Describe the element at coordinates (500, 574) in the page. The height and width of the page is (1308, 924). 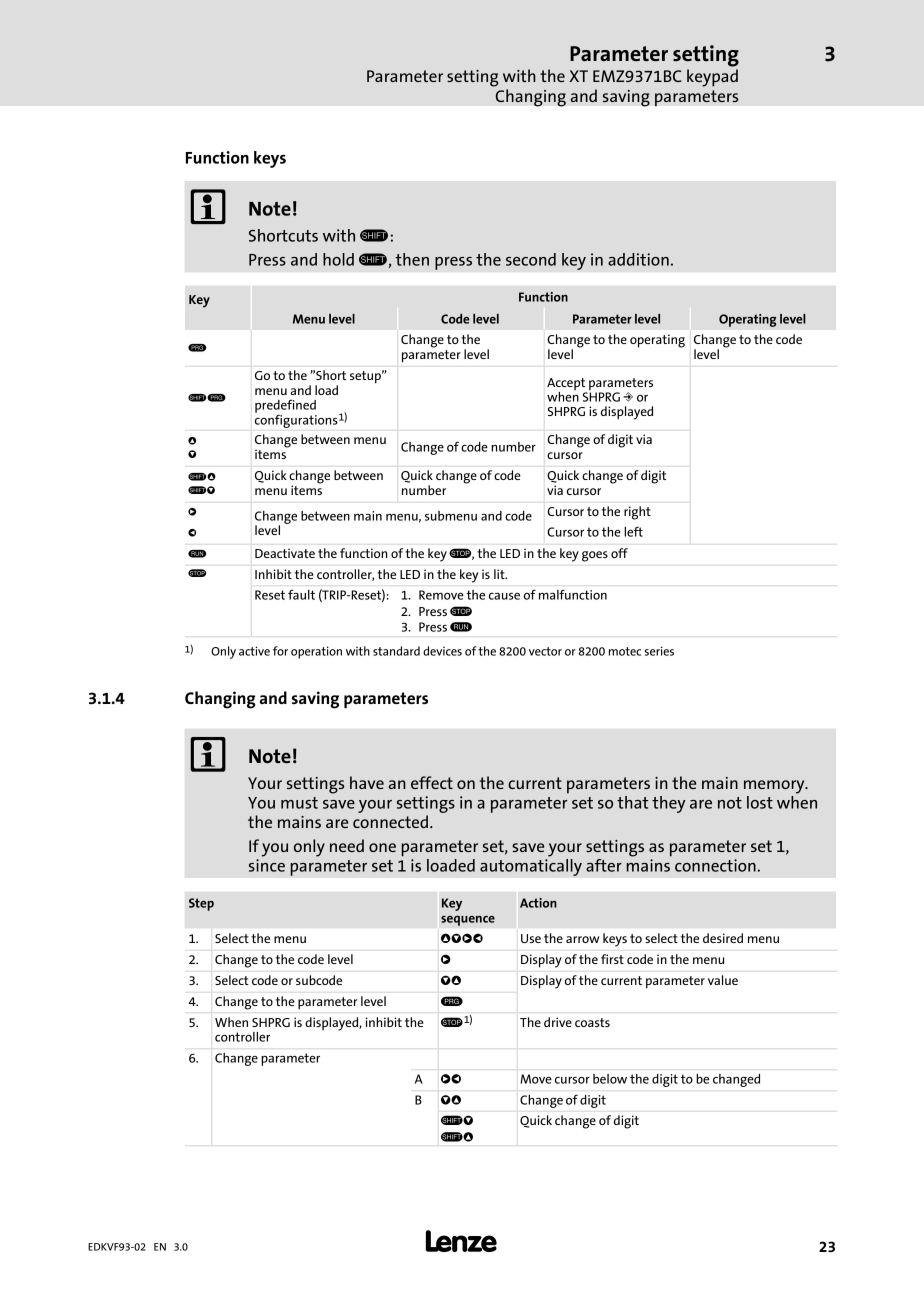
I see `lit` at that location.
